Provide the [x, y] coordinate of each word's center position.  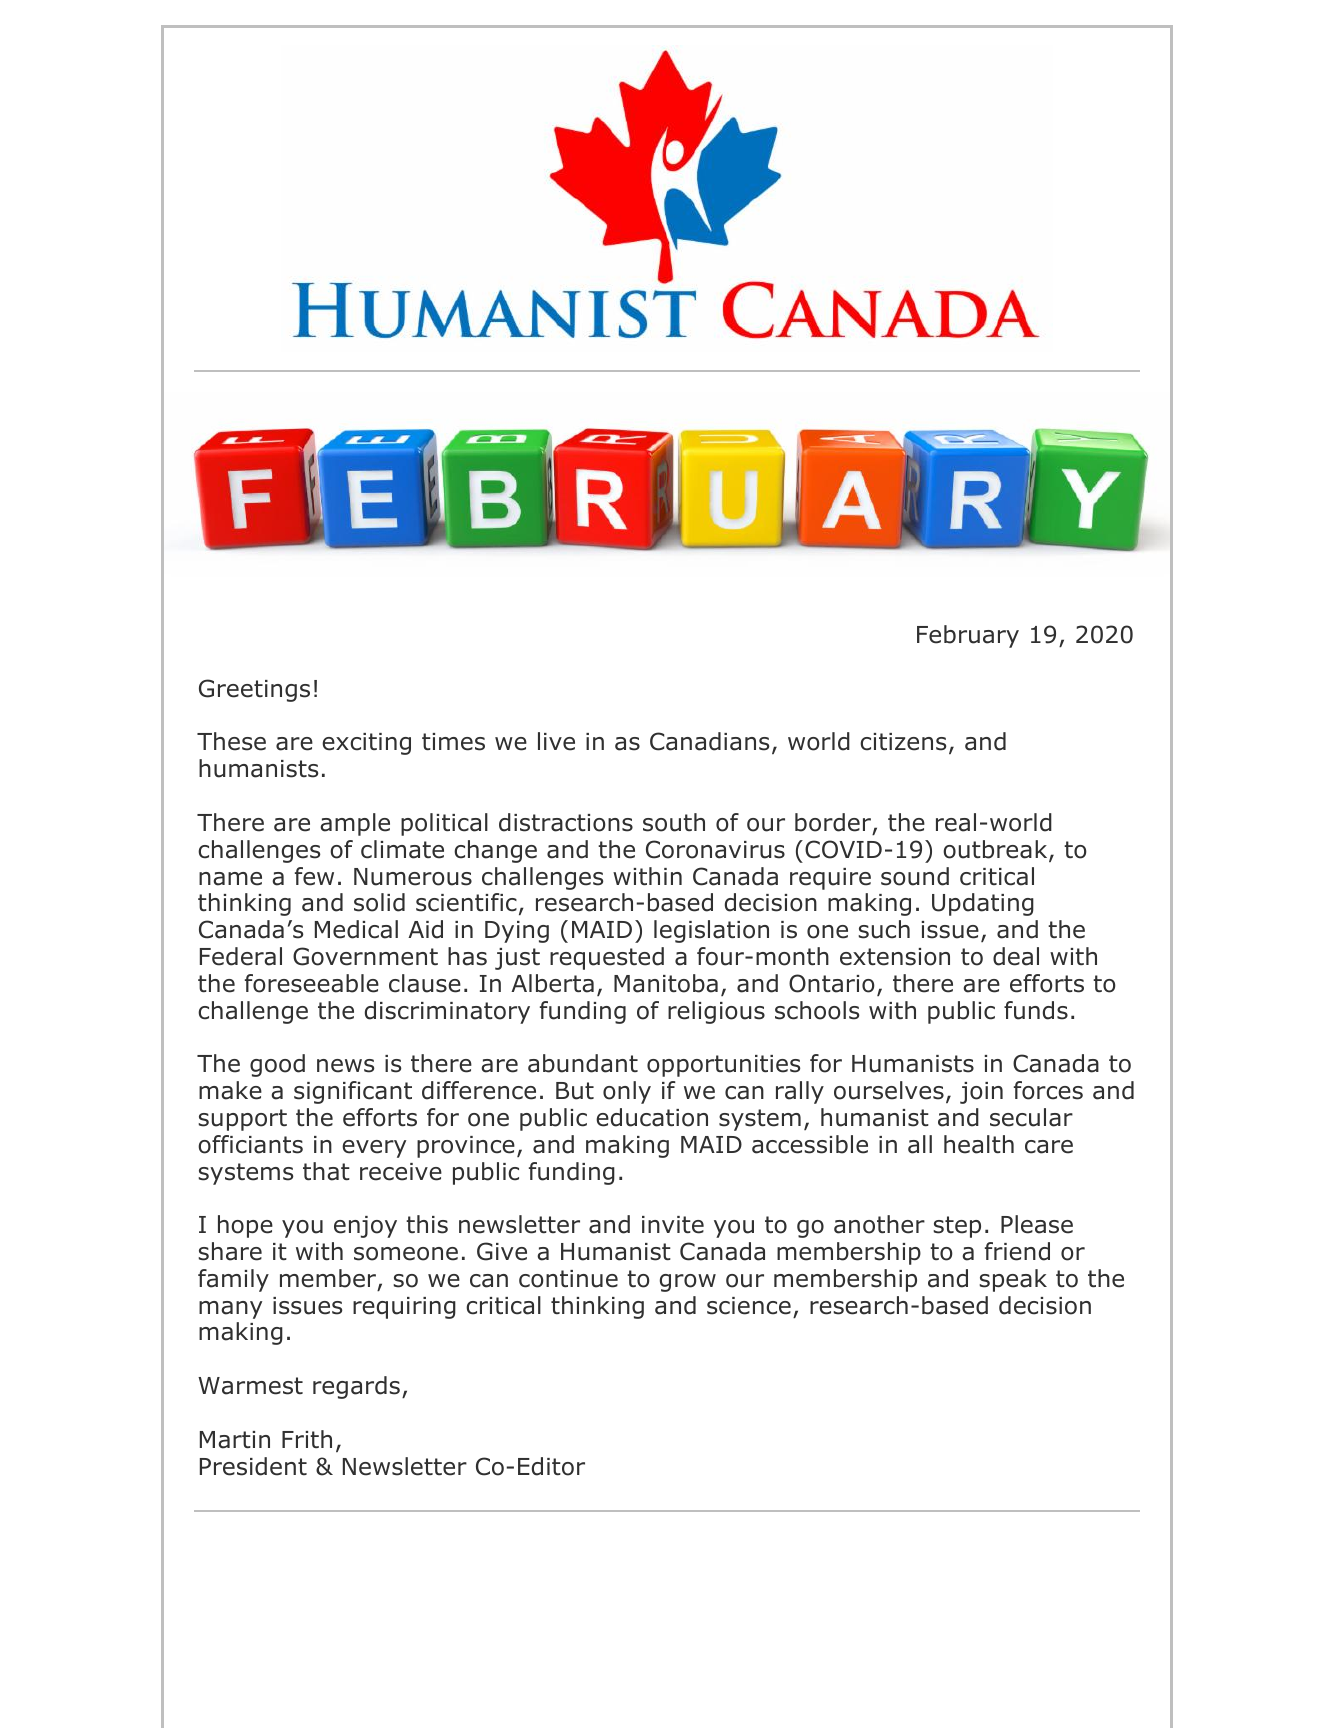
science [749, 1306]
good [277, 1065]
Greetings [254, 690]
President [253, 1466]
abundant [583, 1063]
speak [1013, 1280]
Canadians [709, 741]
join [981, 1093]
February [968, 636]
